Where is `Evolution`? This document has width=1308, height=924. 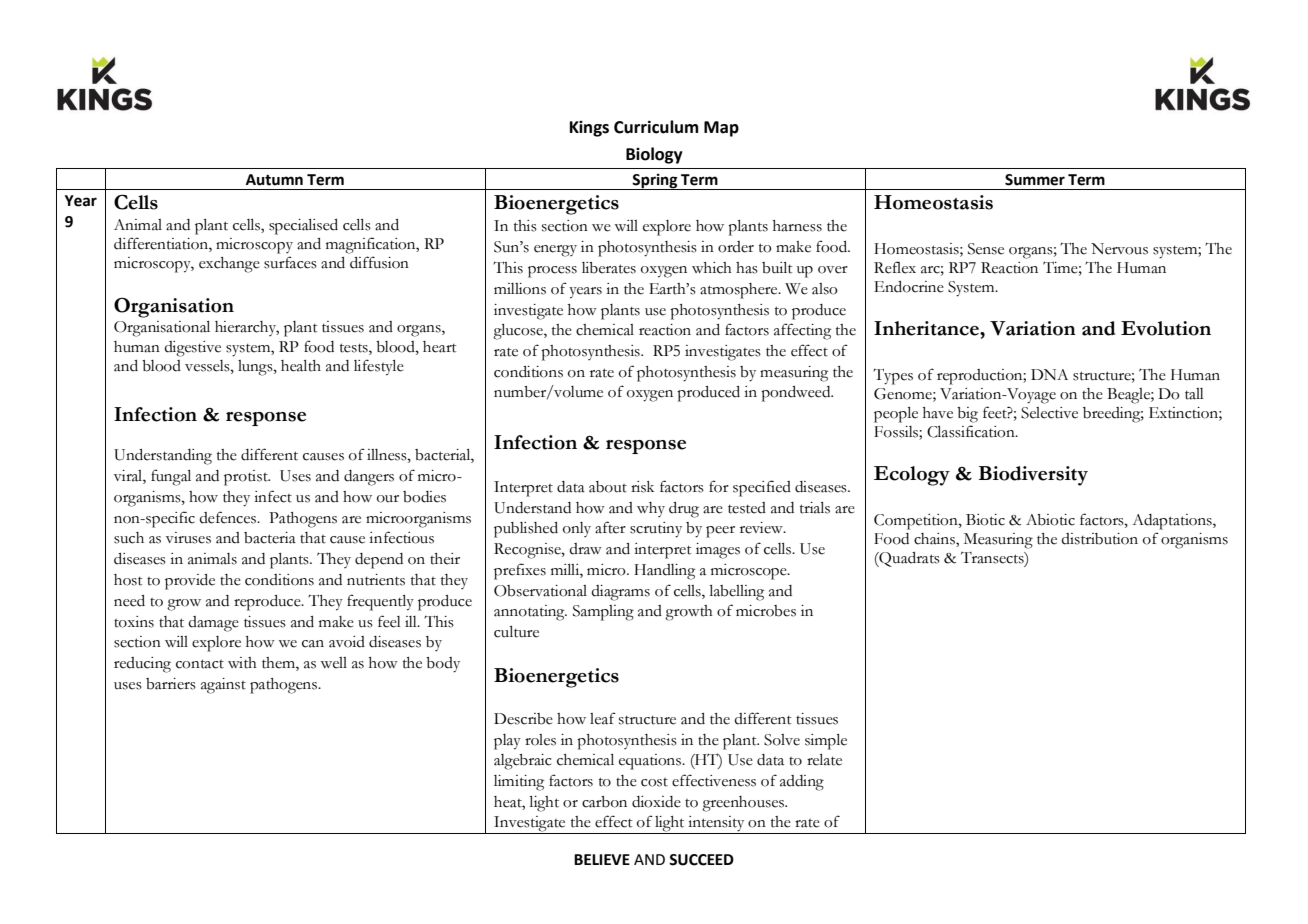
Evolution is located at coordinates (1166, 328).
